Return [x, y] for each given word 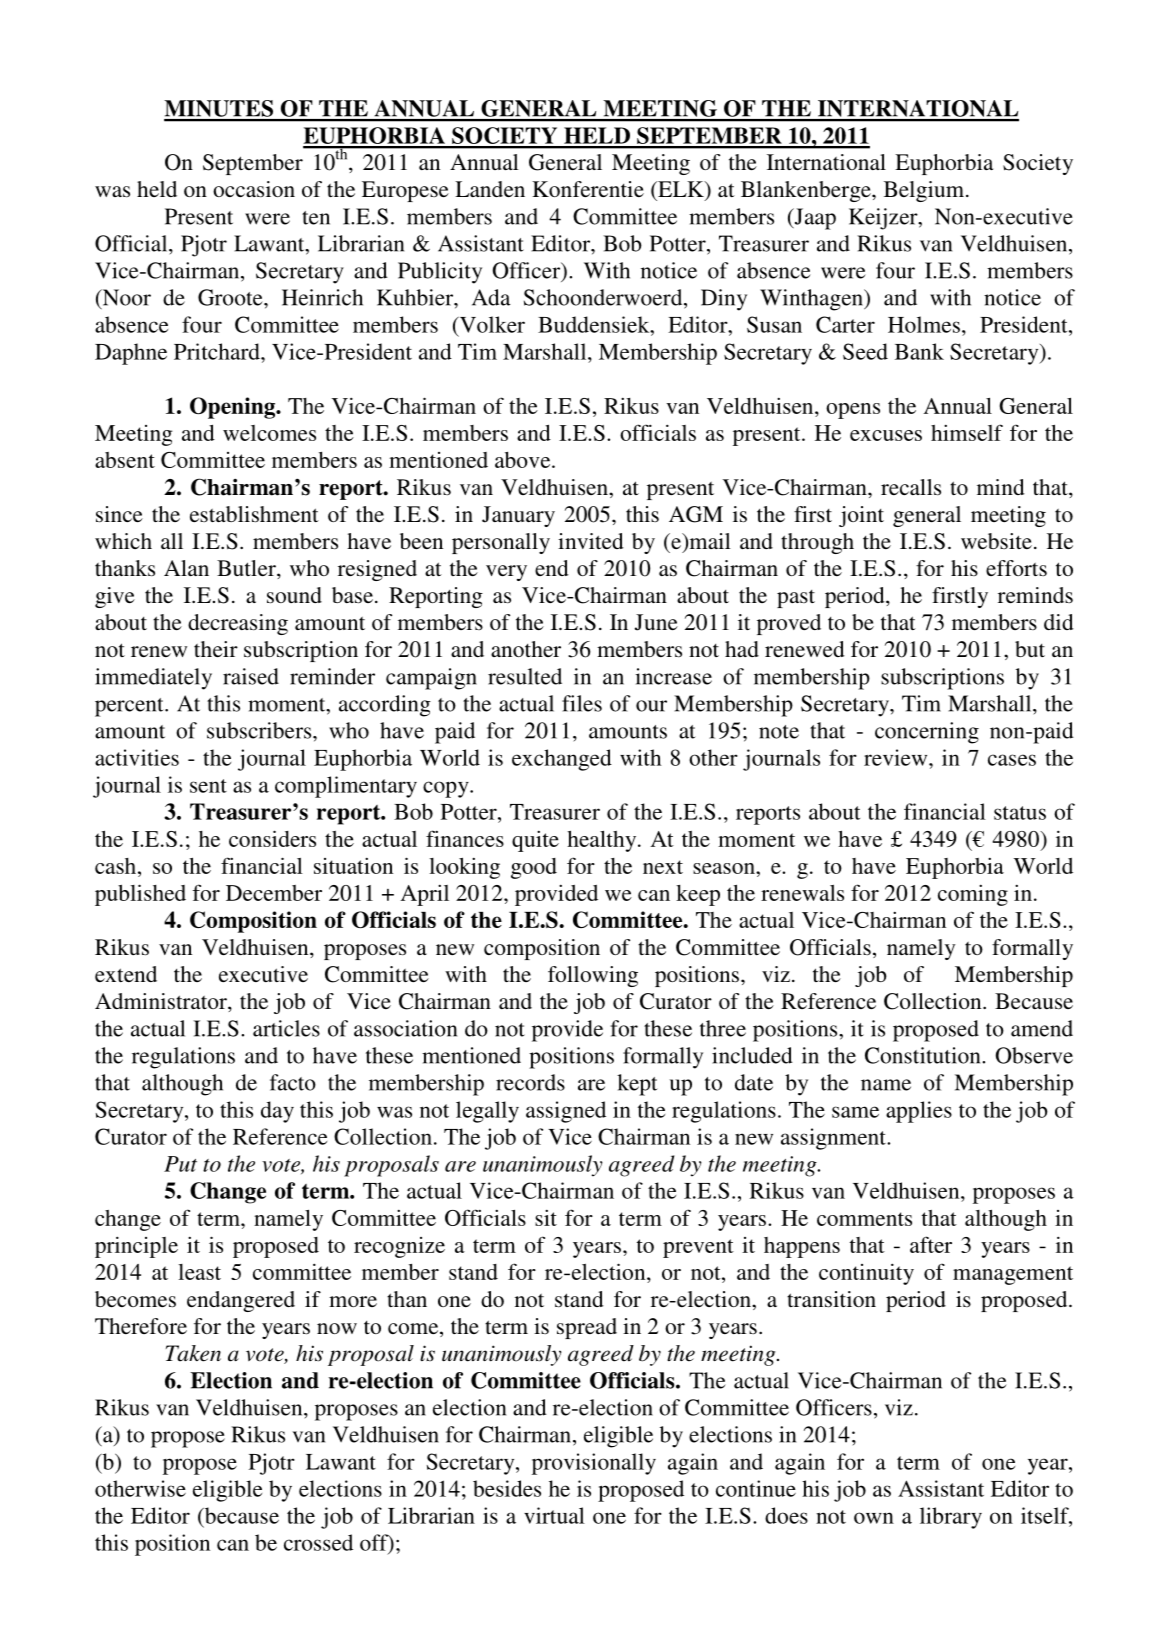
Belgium [925, 191]
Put [180, 1164]
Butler [247, 568]
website [996, 541]
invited [591, 541]
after [931, 1244]
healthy [603, 841]
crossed [318, 1542]
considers [272, 838]
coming [973, 895]
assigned [566, 1112]
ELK [681, 190]
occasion [254, 189]
